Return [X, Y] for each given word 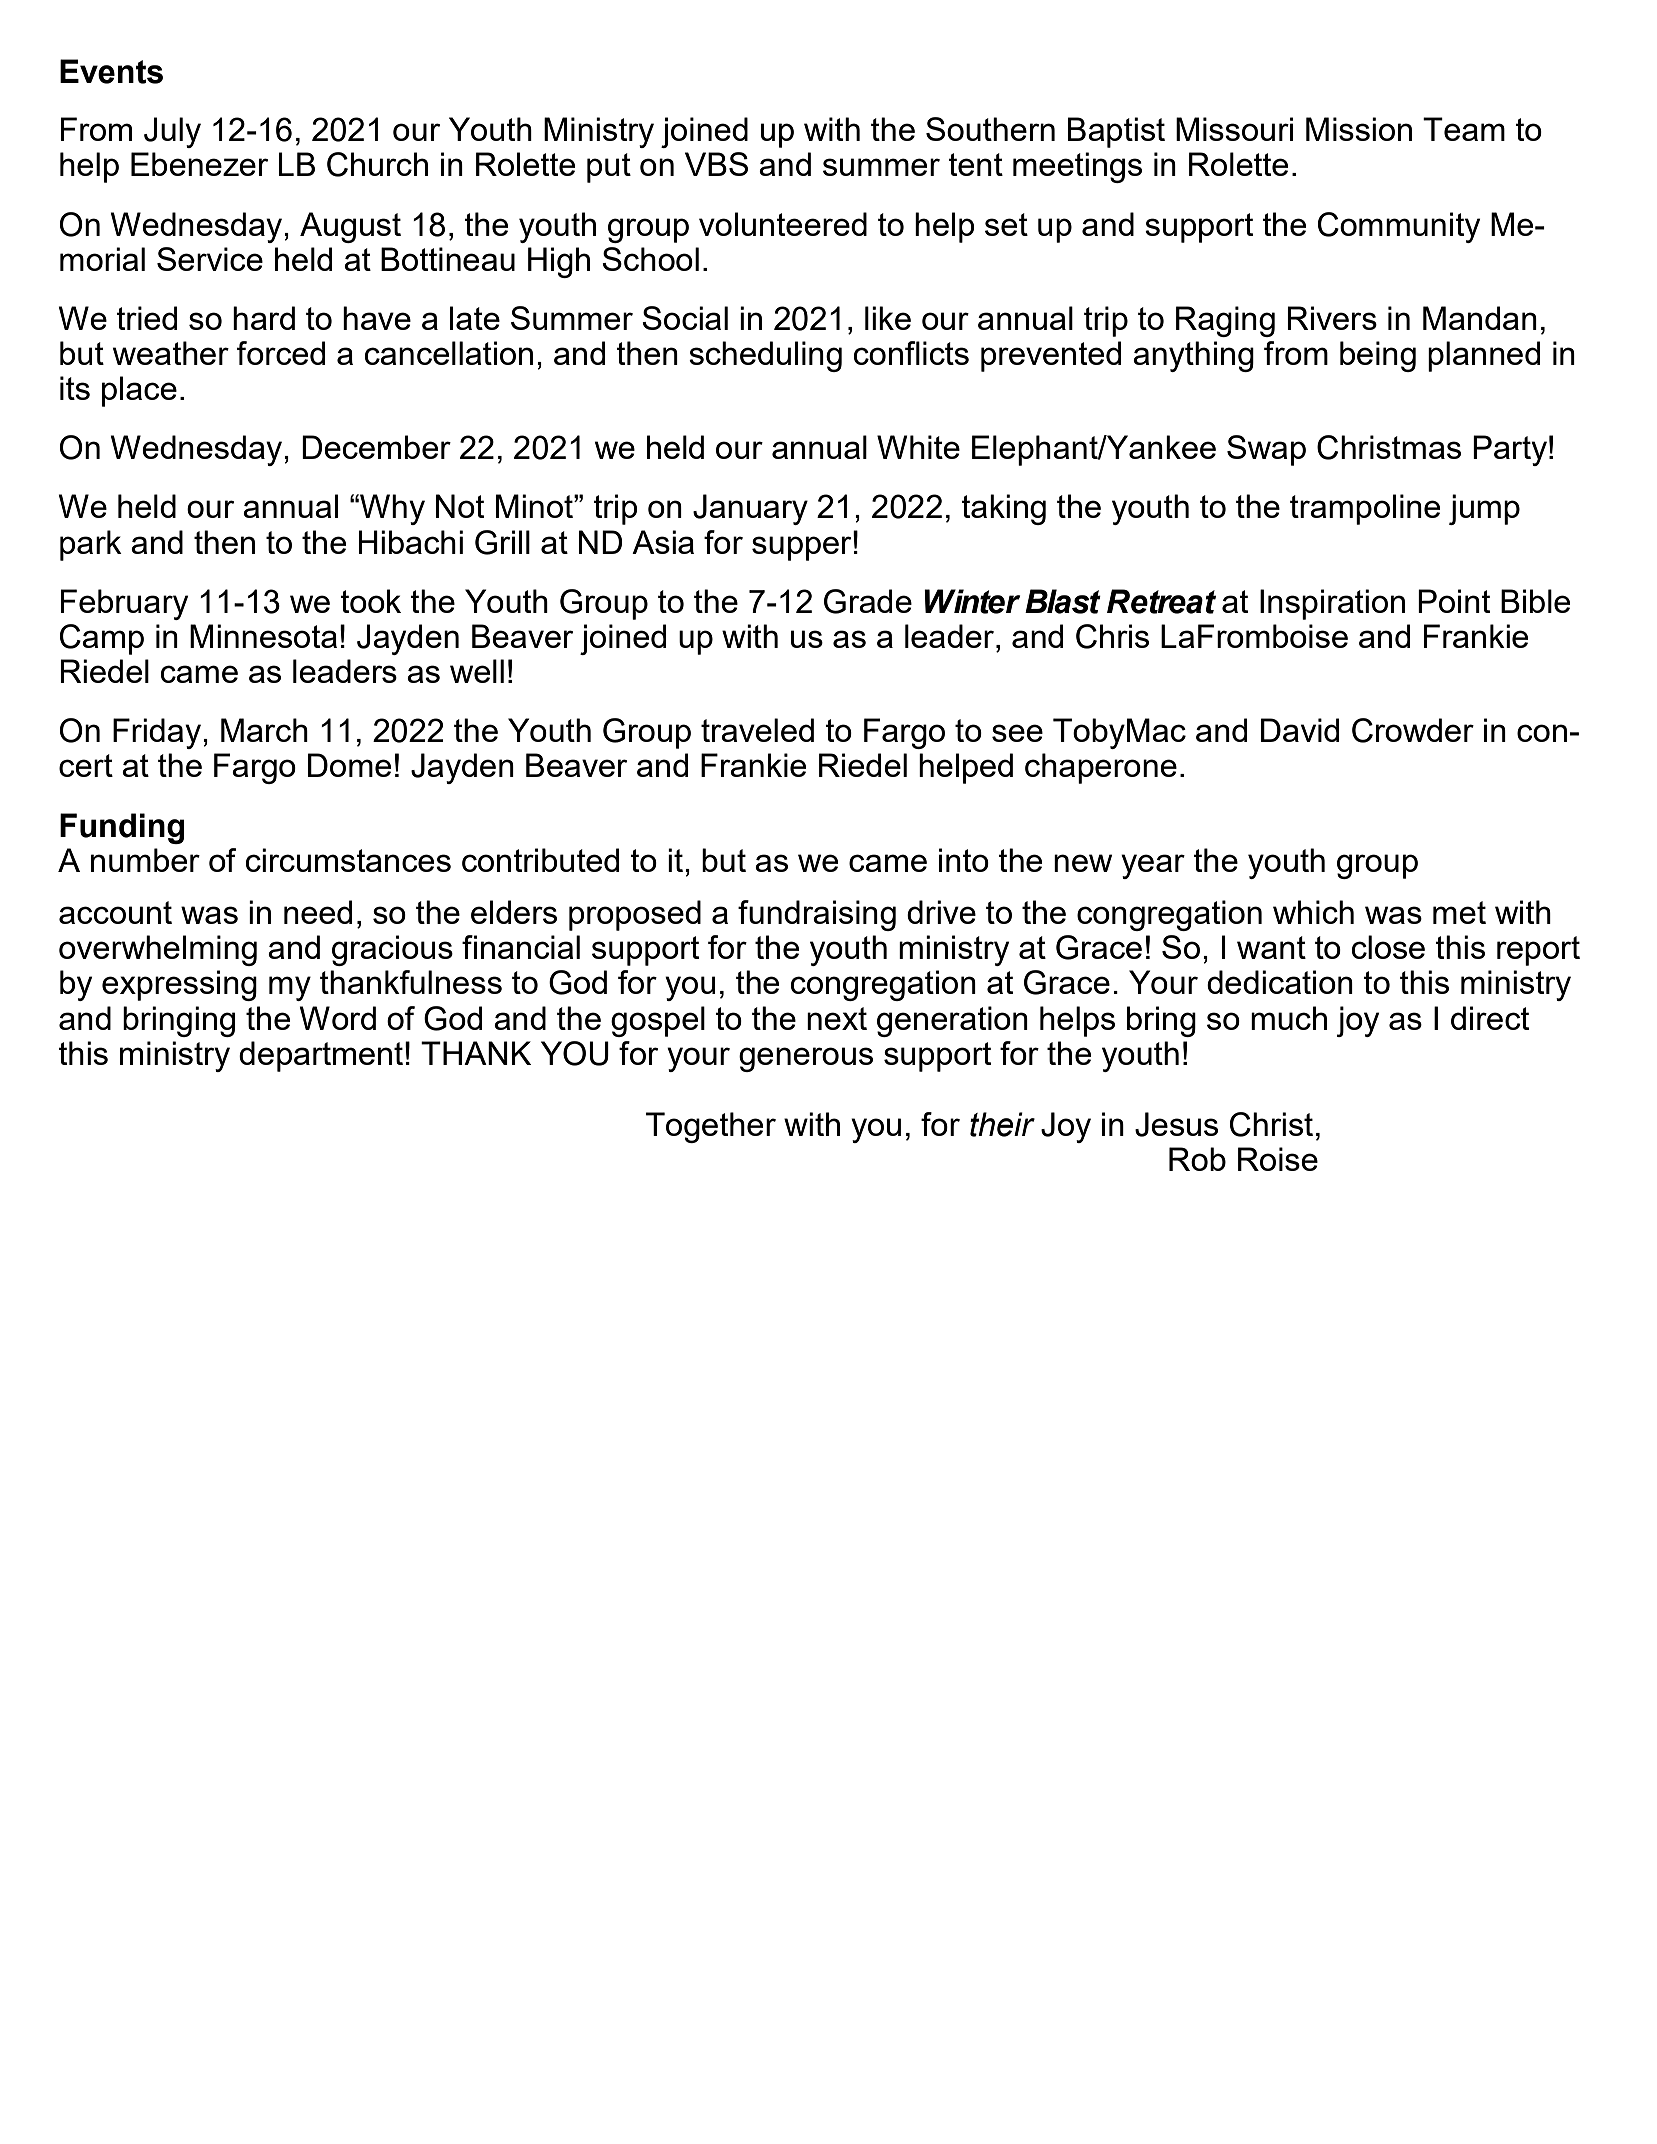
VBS [716, 164]
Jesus [1176, 1124]
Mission [1359, 129]
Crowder [1413, 730]
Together [711, 1127]
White [918, 447]
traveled [757, 730]
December [376, 447]
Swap [1266, 450]
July [172, 132]
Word [338, 1018]
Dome [349, 765]
